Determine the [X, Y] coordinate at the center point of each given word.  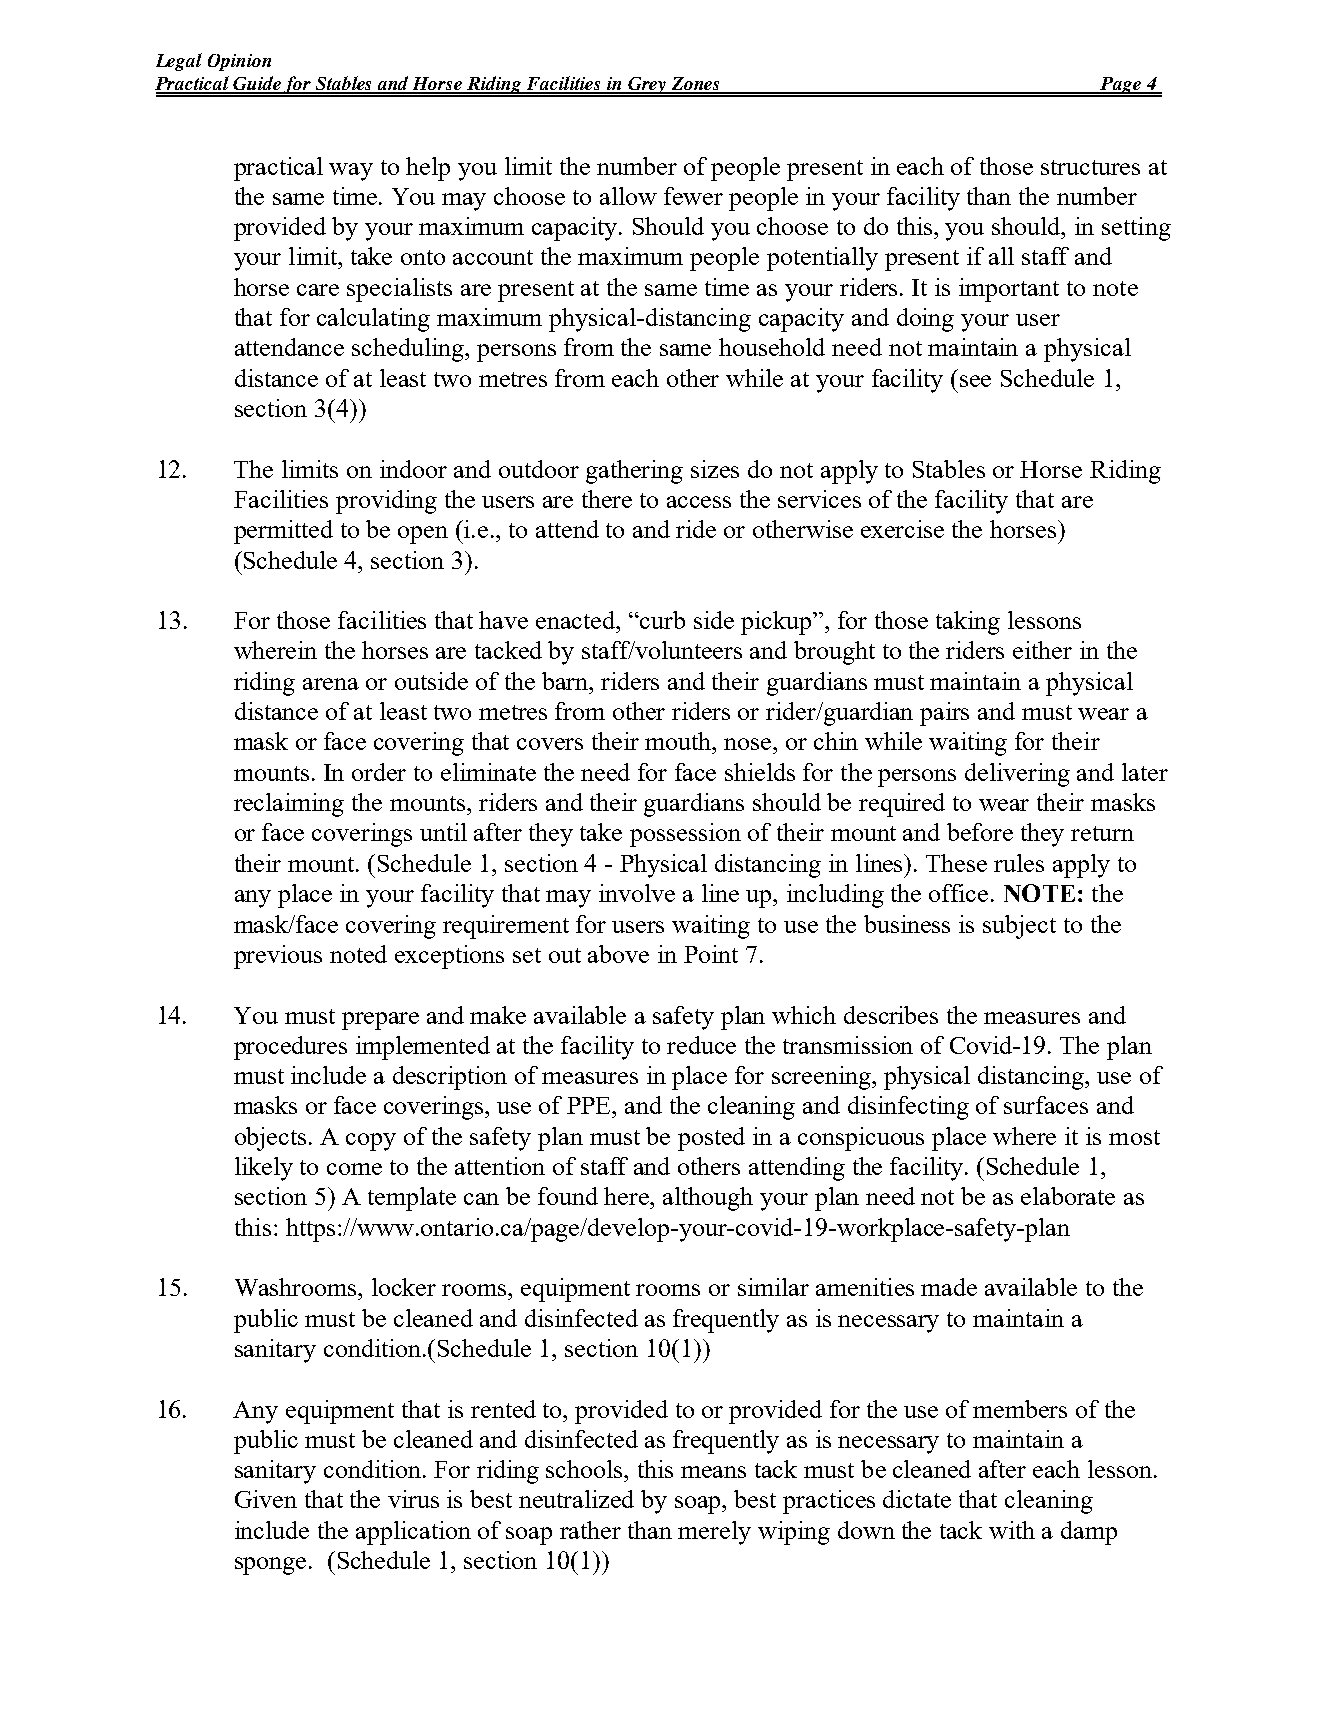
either [1042, 650]
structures [1090, 167]
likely [264, 1169]
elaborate [1068, 1196]
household [772, 347]
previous [278, 957]
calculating [373, 320]
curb [662, 620]
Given [266, 1499]
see [975, 381]
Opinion [239, 62]
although [708, 1199]
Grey [648, 86]
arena [331, 684]
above [618, 954]
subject [1019, 927]
